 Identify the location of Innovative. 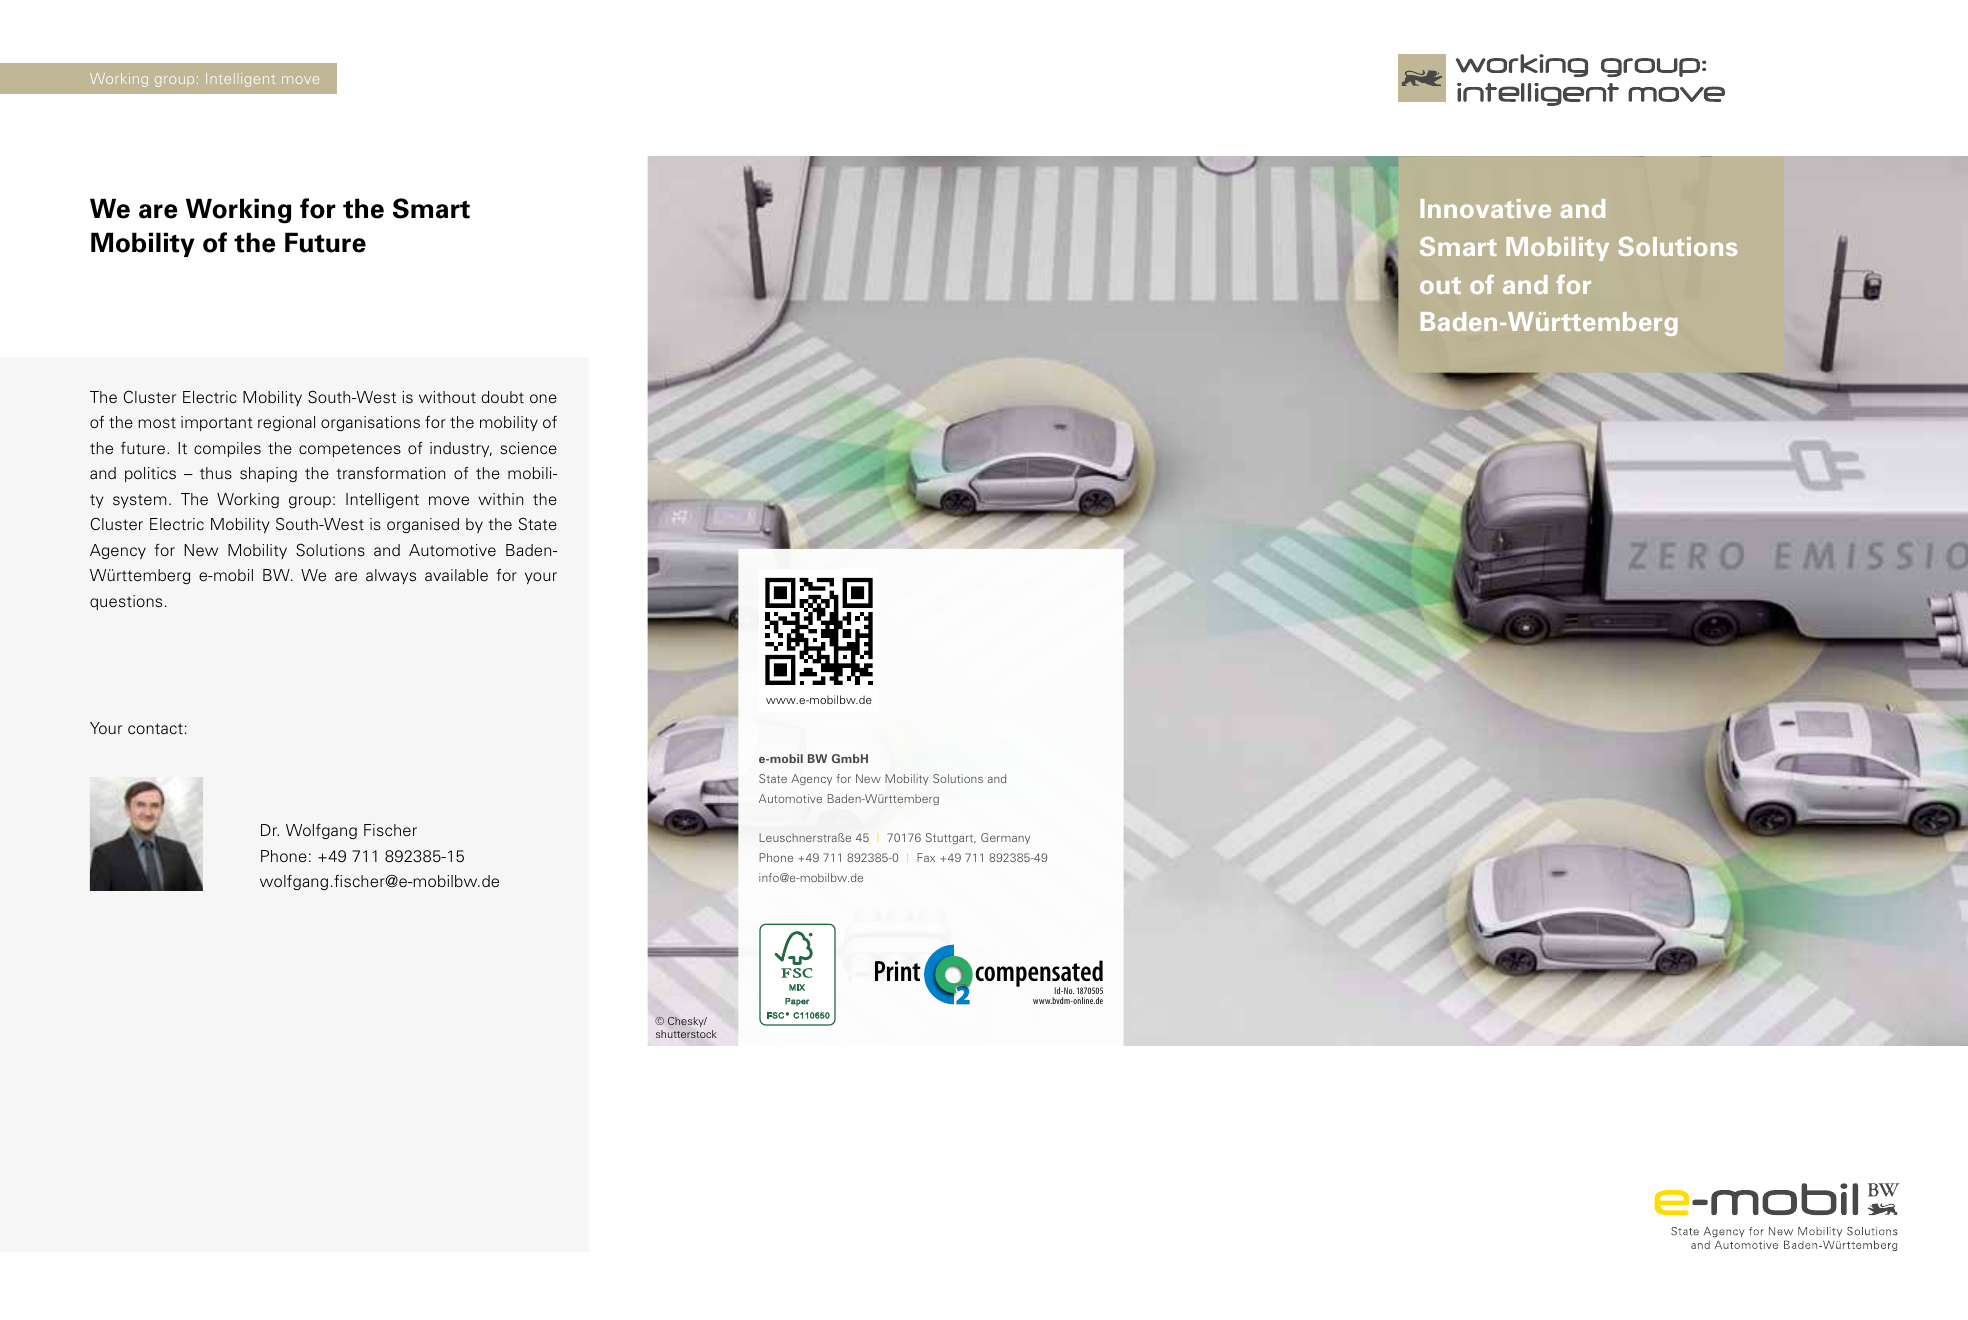
(1486, 208).
